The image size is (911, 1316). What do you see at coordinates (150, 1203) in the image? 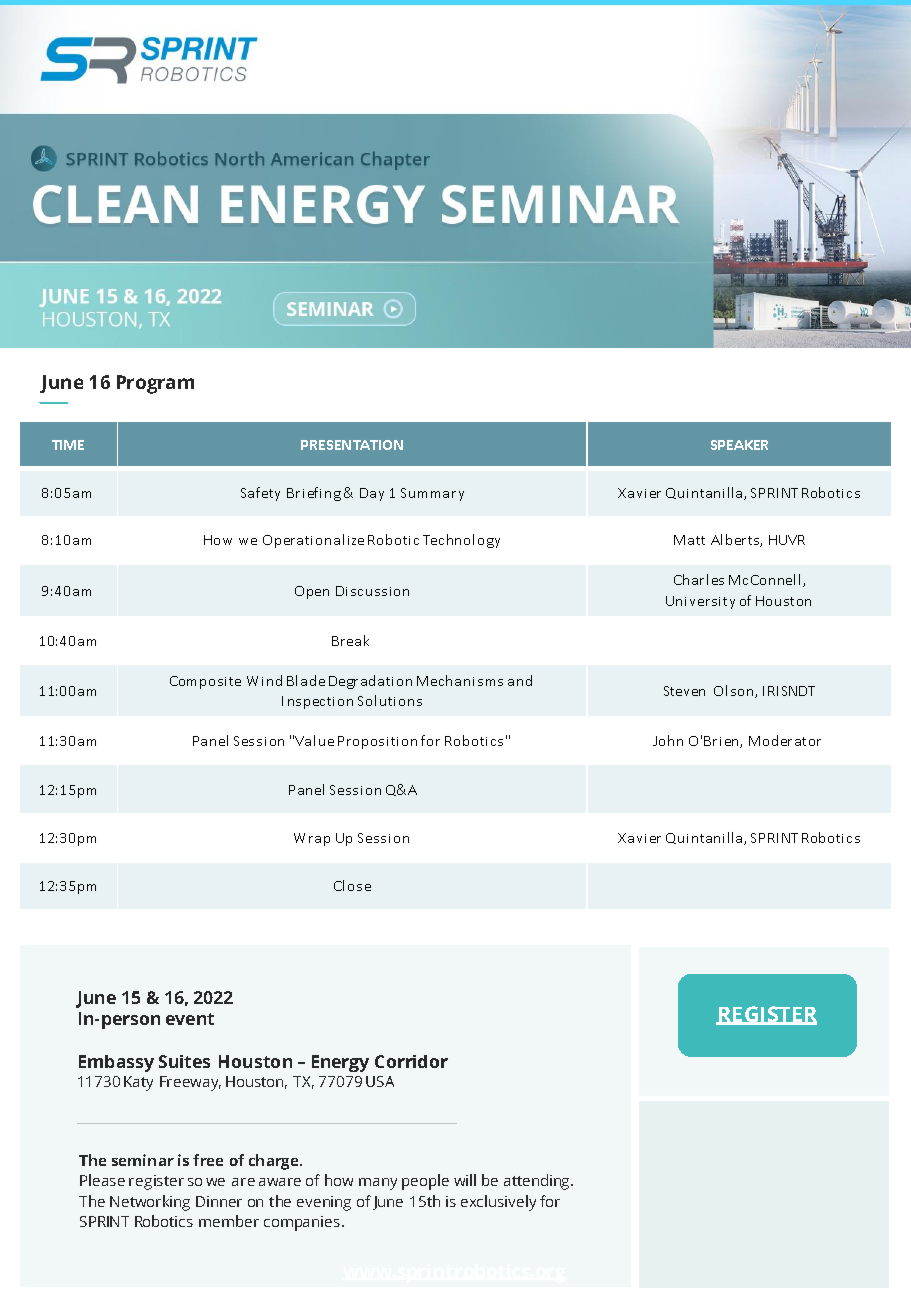
I see `Networking` at bounding box center [150, 1203].
